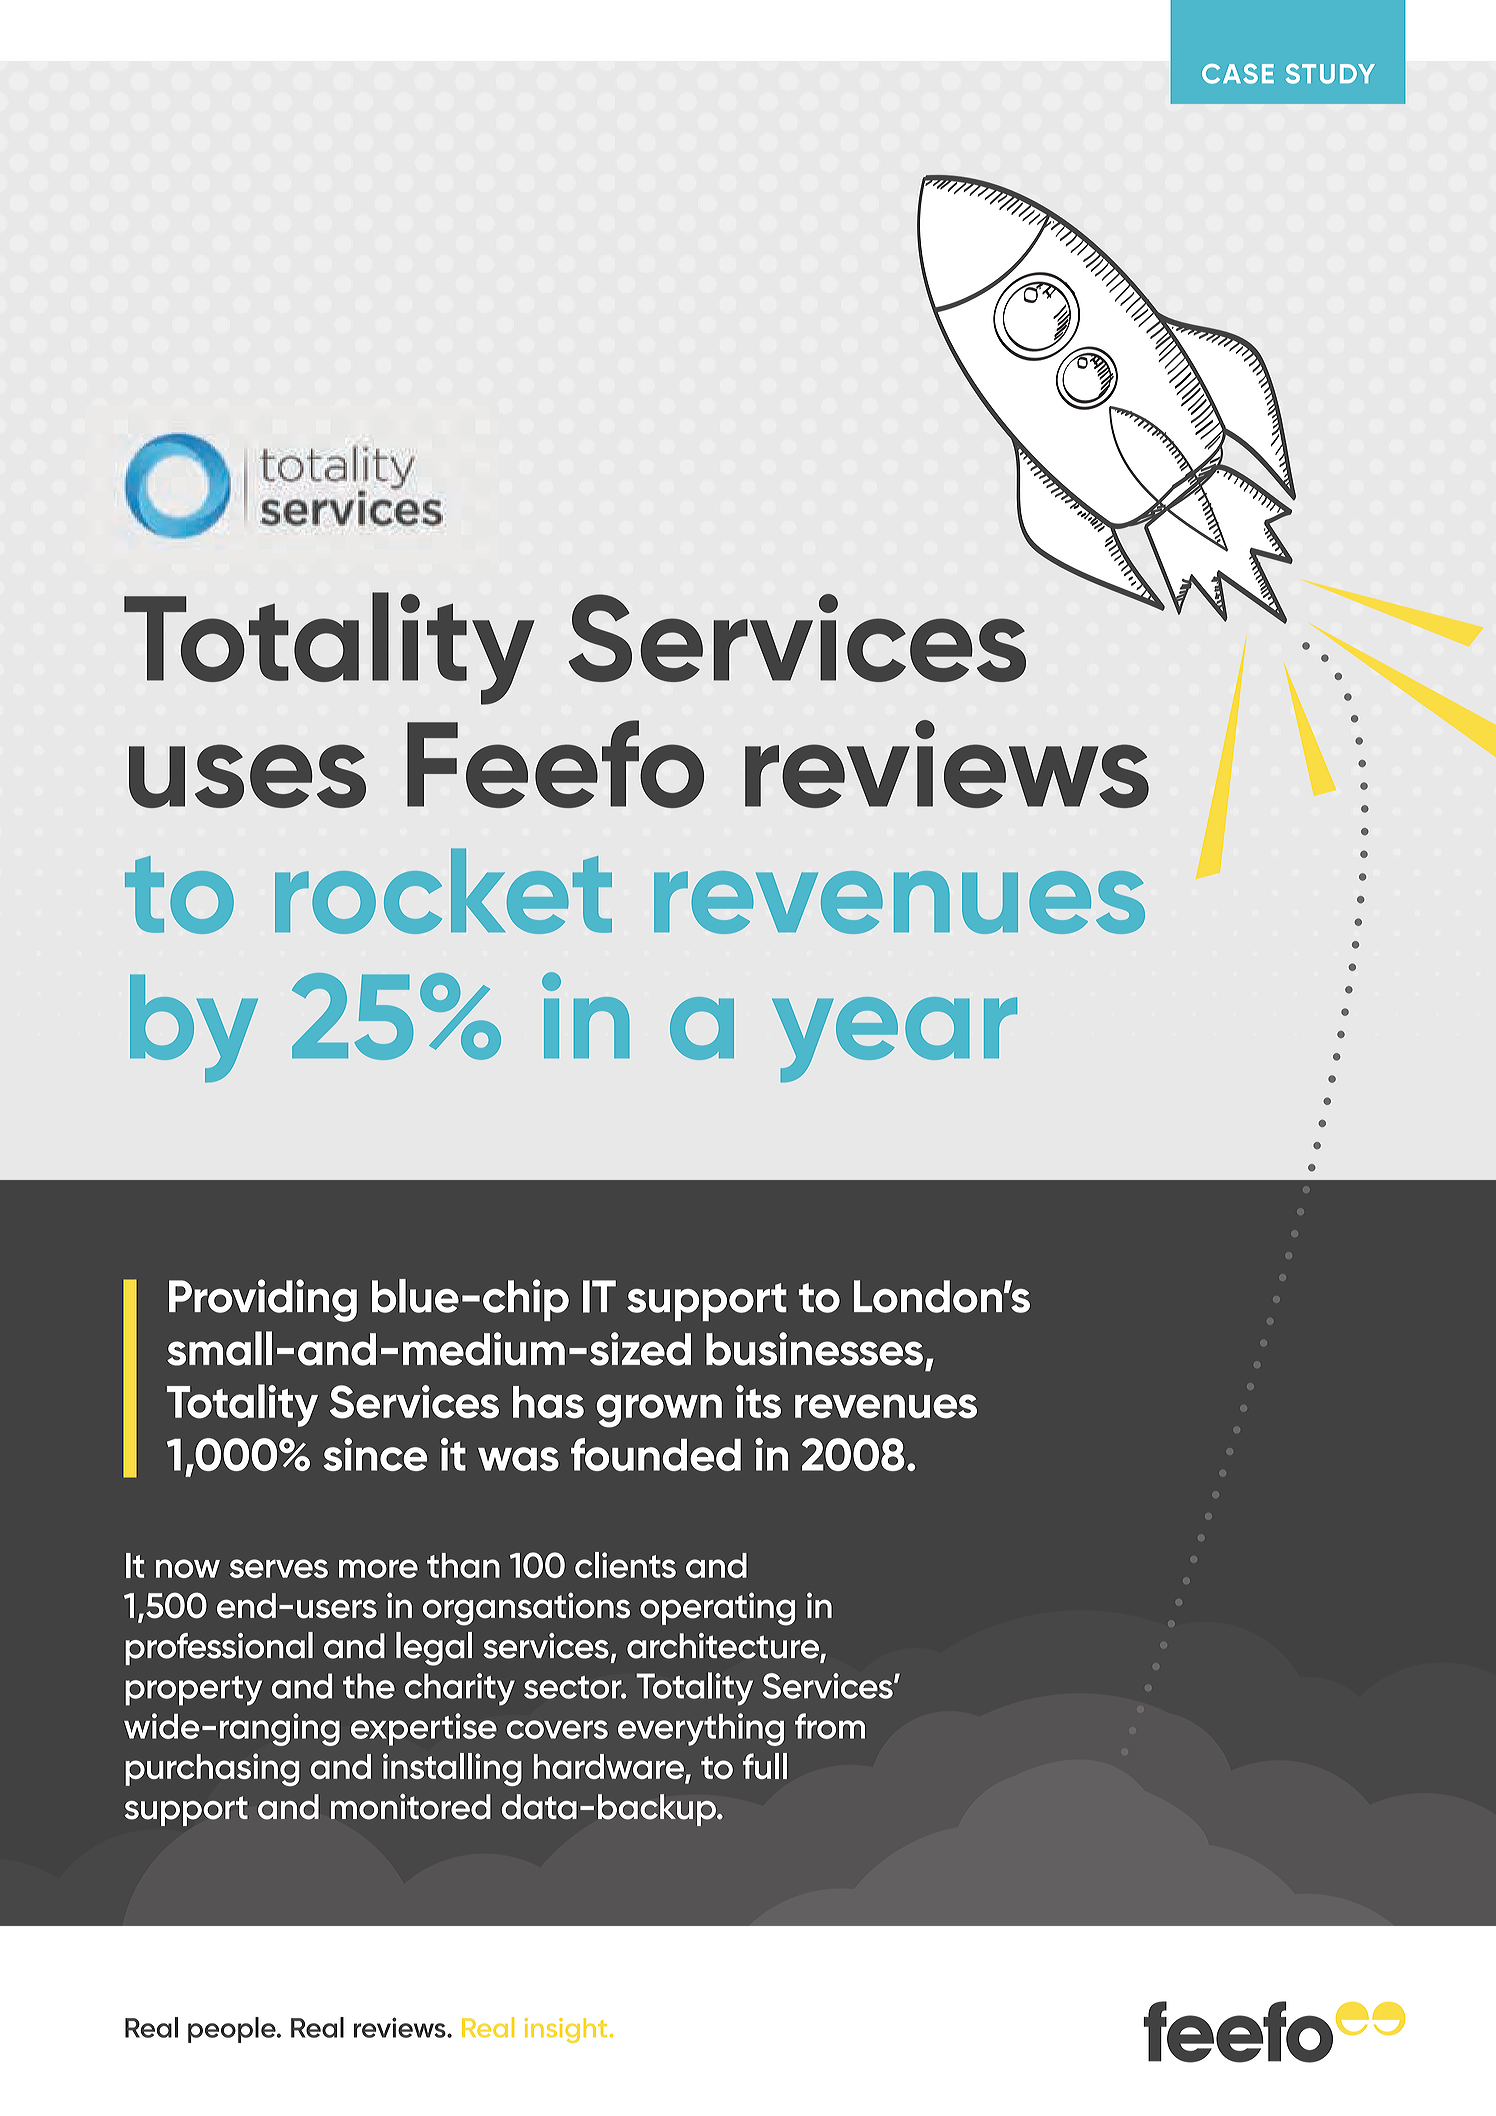 Image resolution: width=1496 pixels, height=2116 pixels. Describe the element at coordinates (1330, 74) in the document. I see `STUDY` at that location.
